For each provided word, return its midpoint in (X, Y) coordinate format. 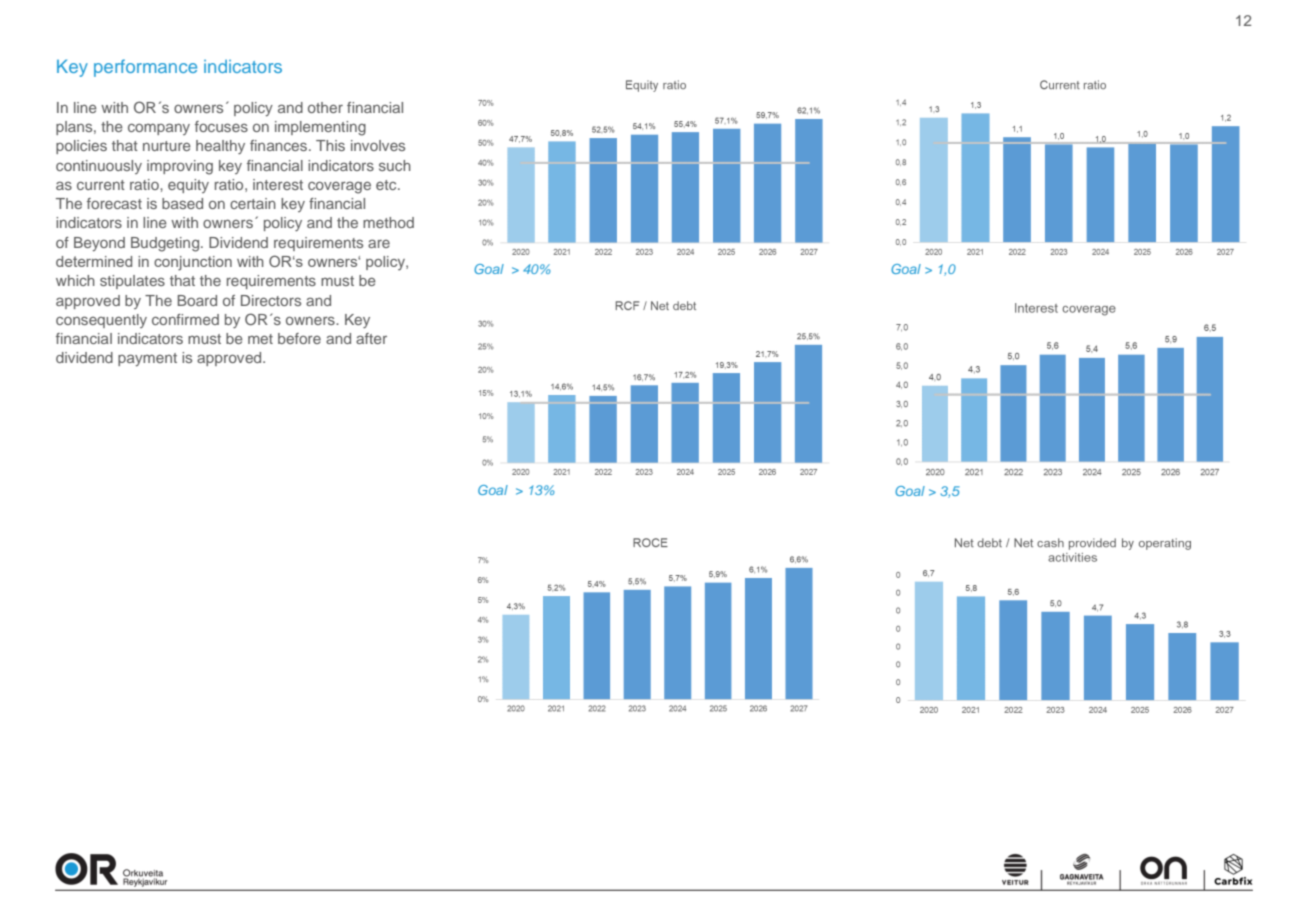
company (159, 129)
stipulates (132, 282)
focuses (221, 126)
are (379, 243)
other (325, 107)
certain (253, 203)
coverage (339, 187)
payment (147, 359)
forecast (114, 203)
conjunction (193, 263)
